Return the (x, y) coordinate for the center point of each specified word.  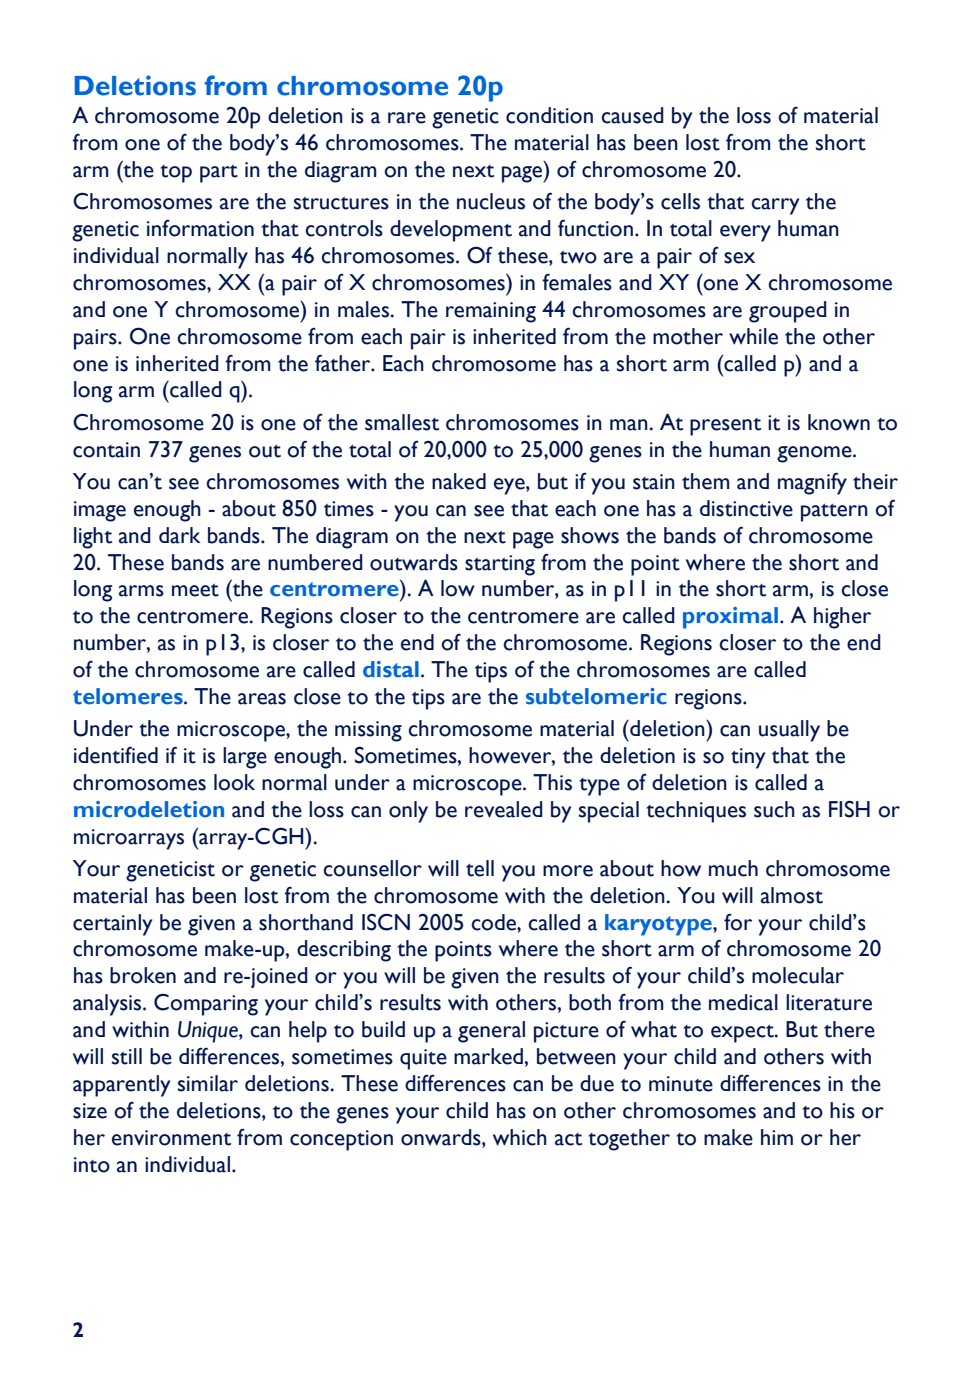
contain (106, 450)
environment (171, 1138)
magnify (812, 483)
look (234, 782)
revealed (504, 809)
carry (775, 206)
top (176, 174)
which (520, 1137)
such (774, 809)
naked (459, 481)
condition (549, 115)
